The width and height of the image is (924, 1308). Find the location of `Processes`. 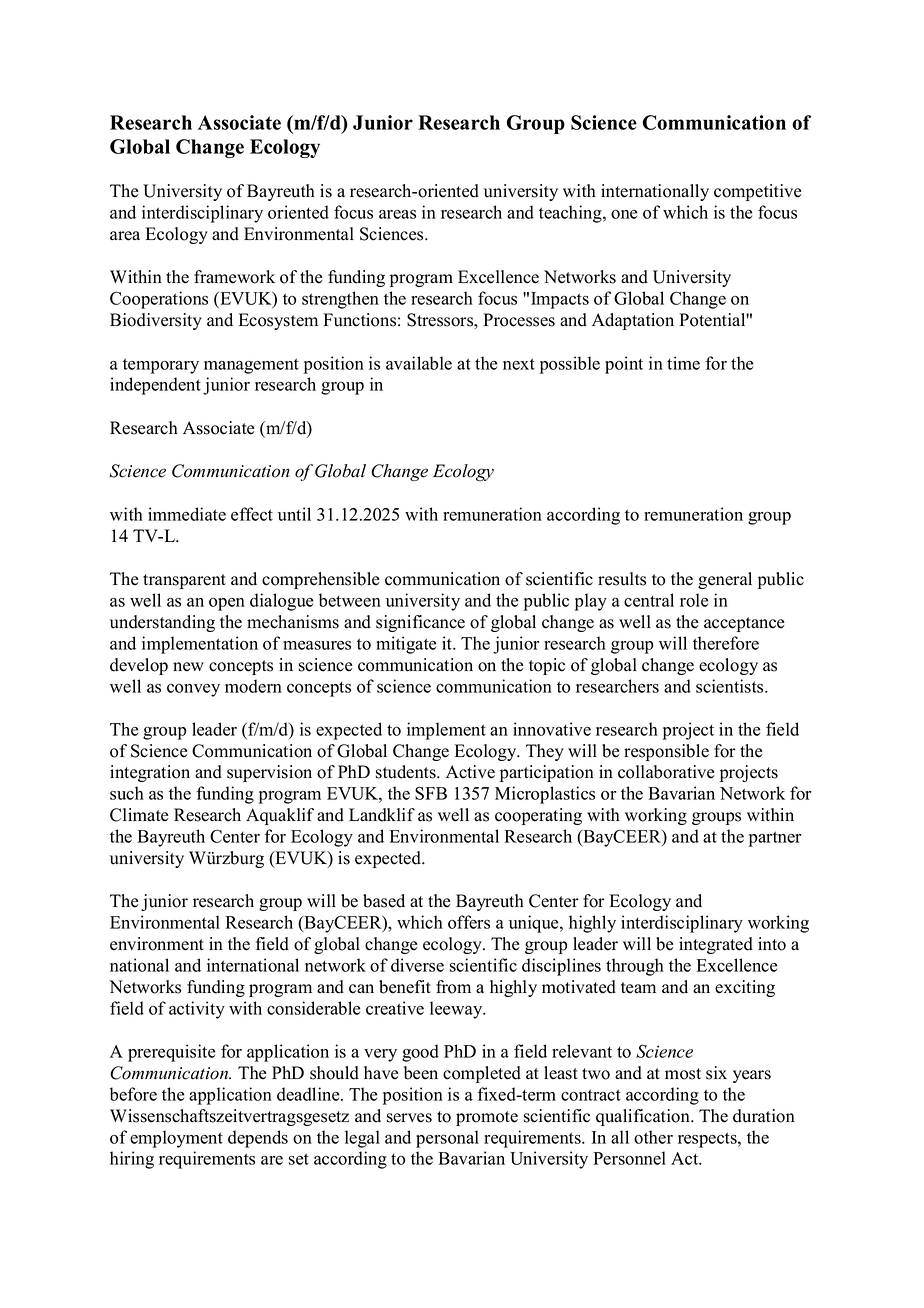

Processes is located at coordinates (519, 320).
